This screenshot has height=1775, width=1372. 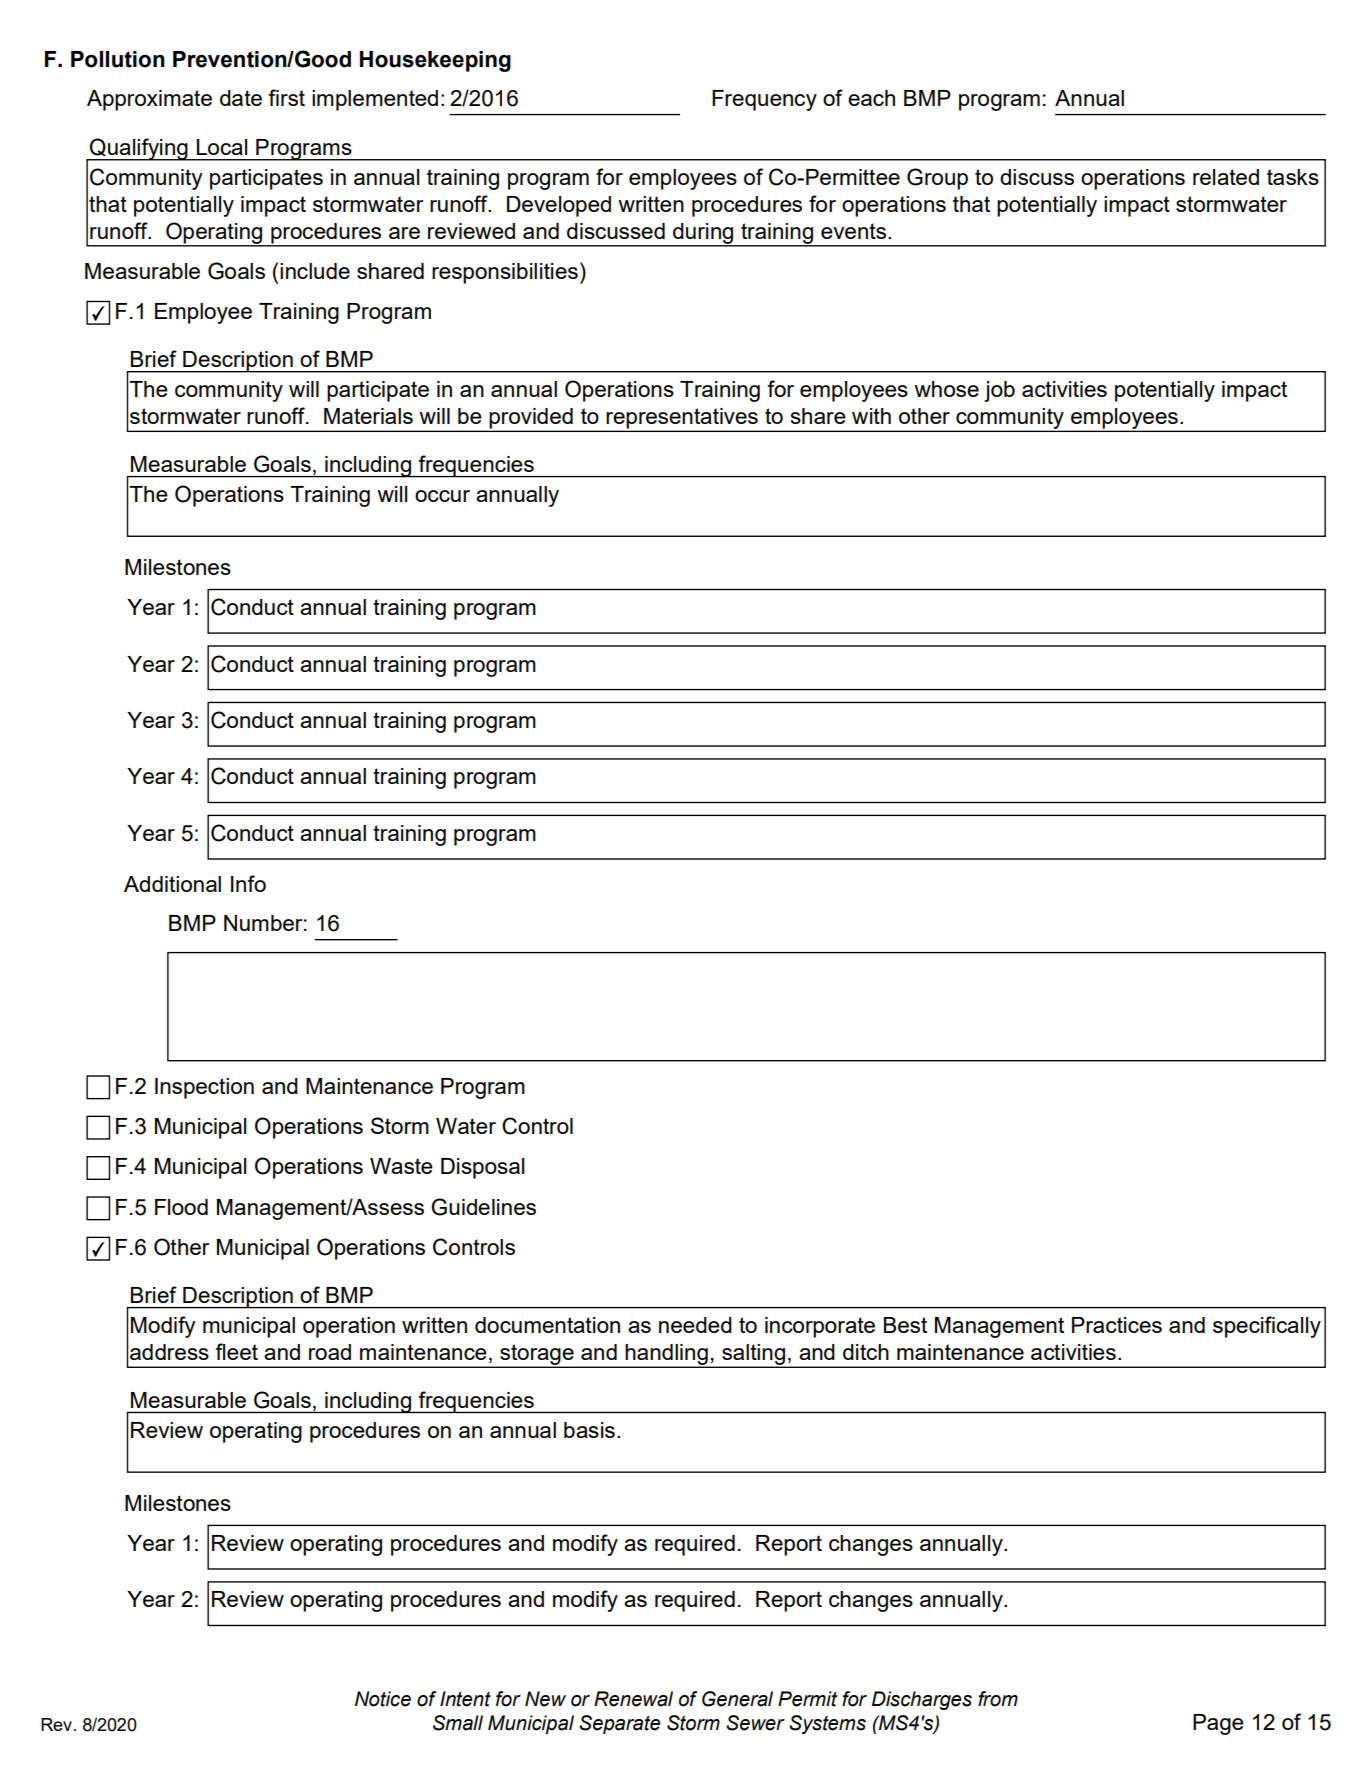 What do you see at coordinates (999, 391) in the screenshot?
I see `job` at bounding box center [999, 391].
